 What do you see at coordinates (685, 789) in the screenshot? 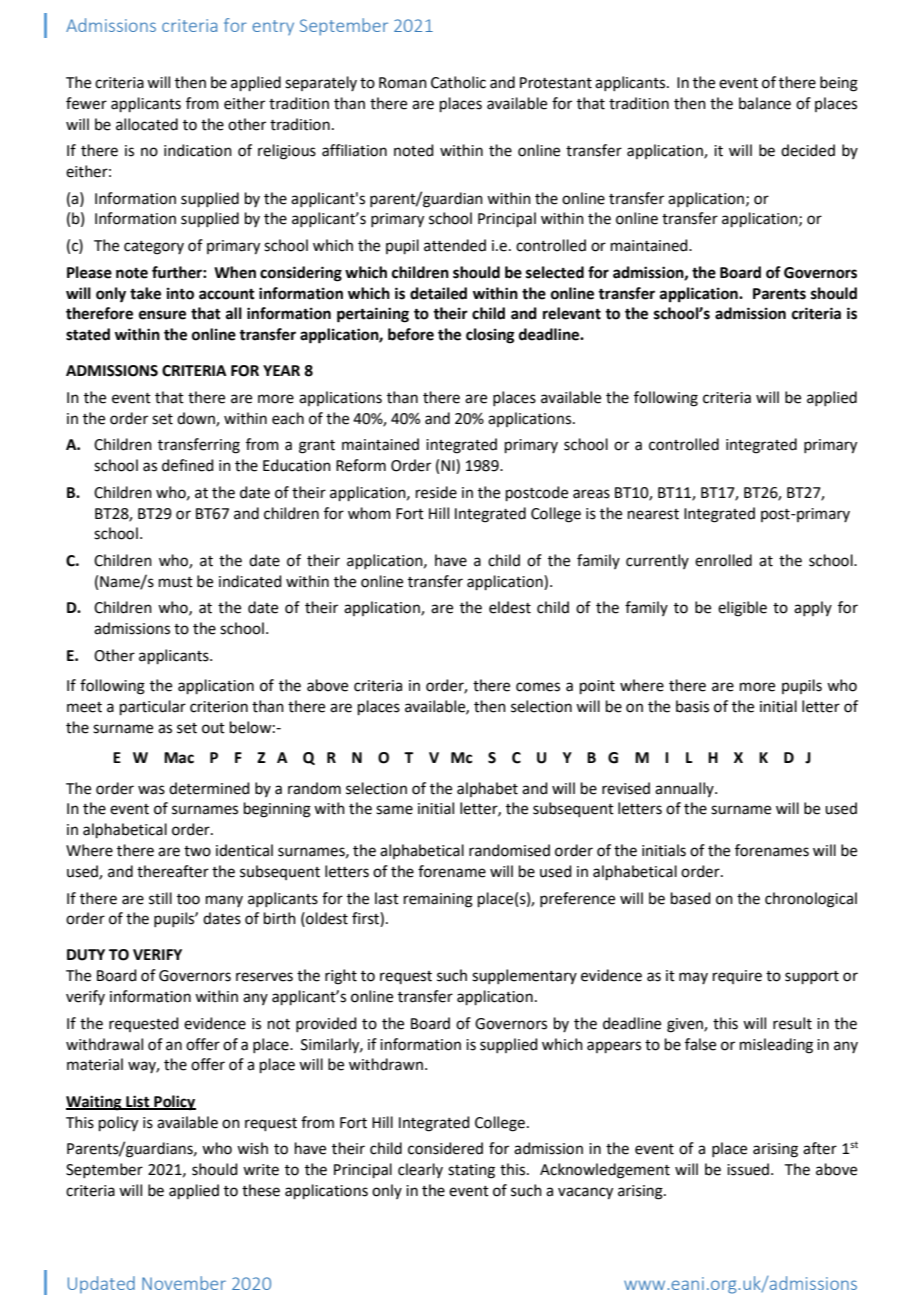
I see `annually` at bounding box center [685, 789].
